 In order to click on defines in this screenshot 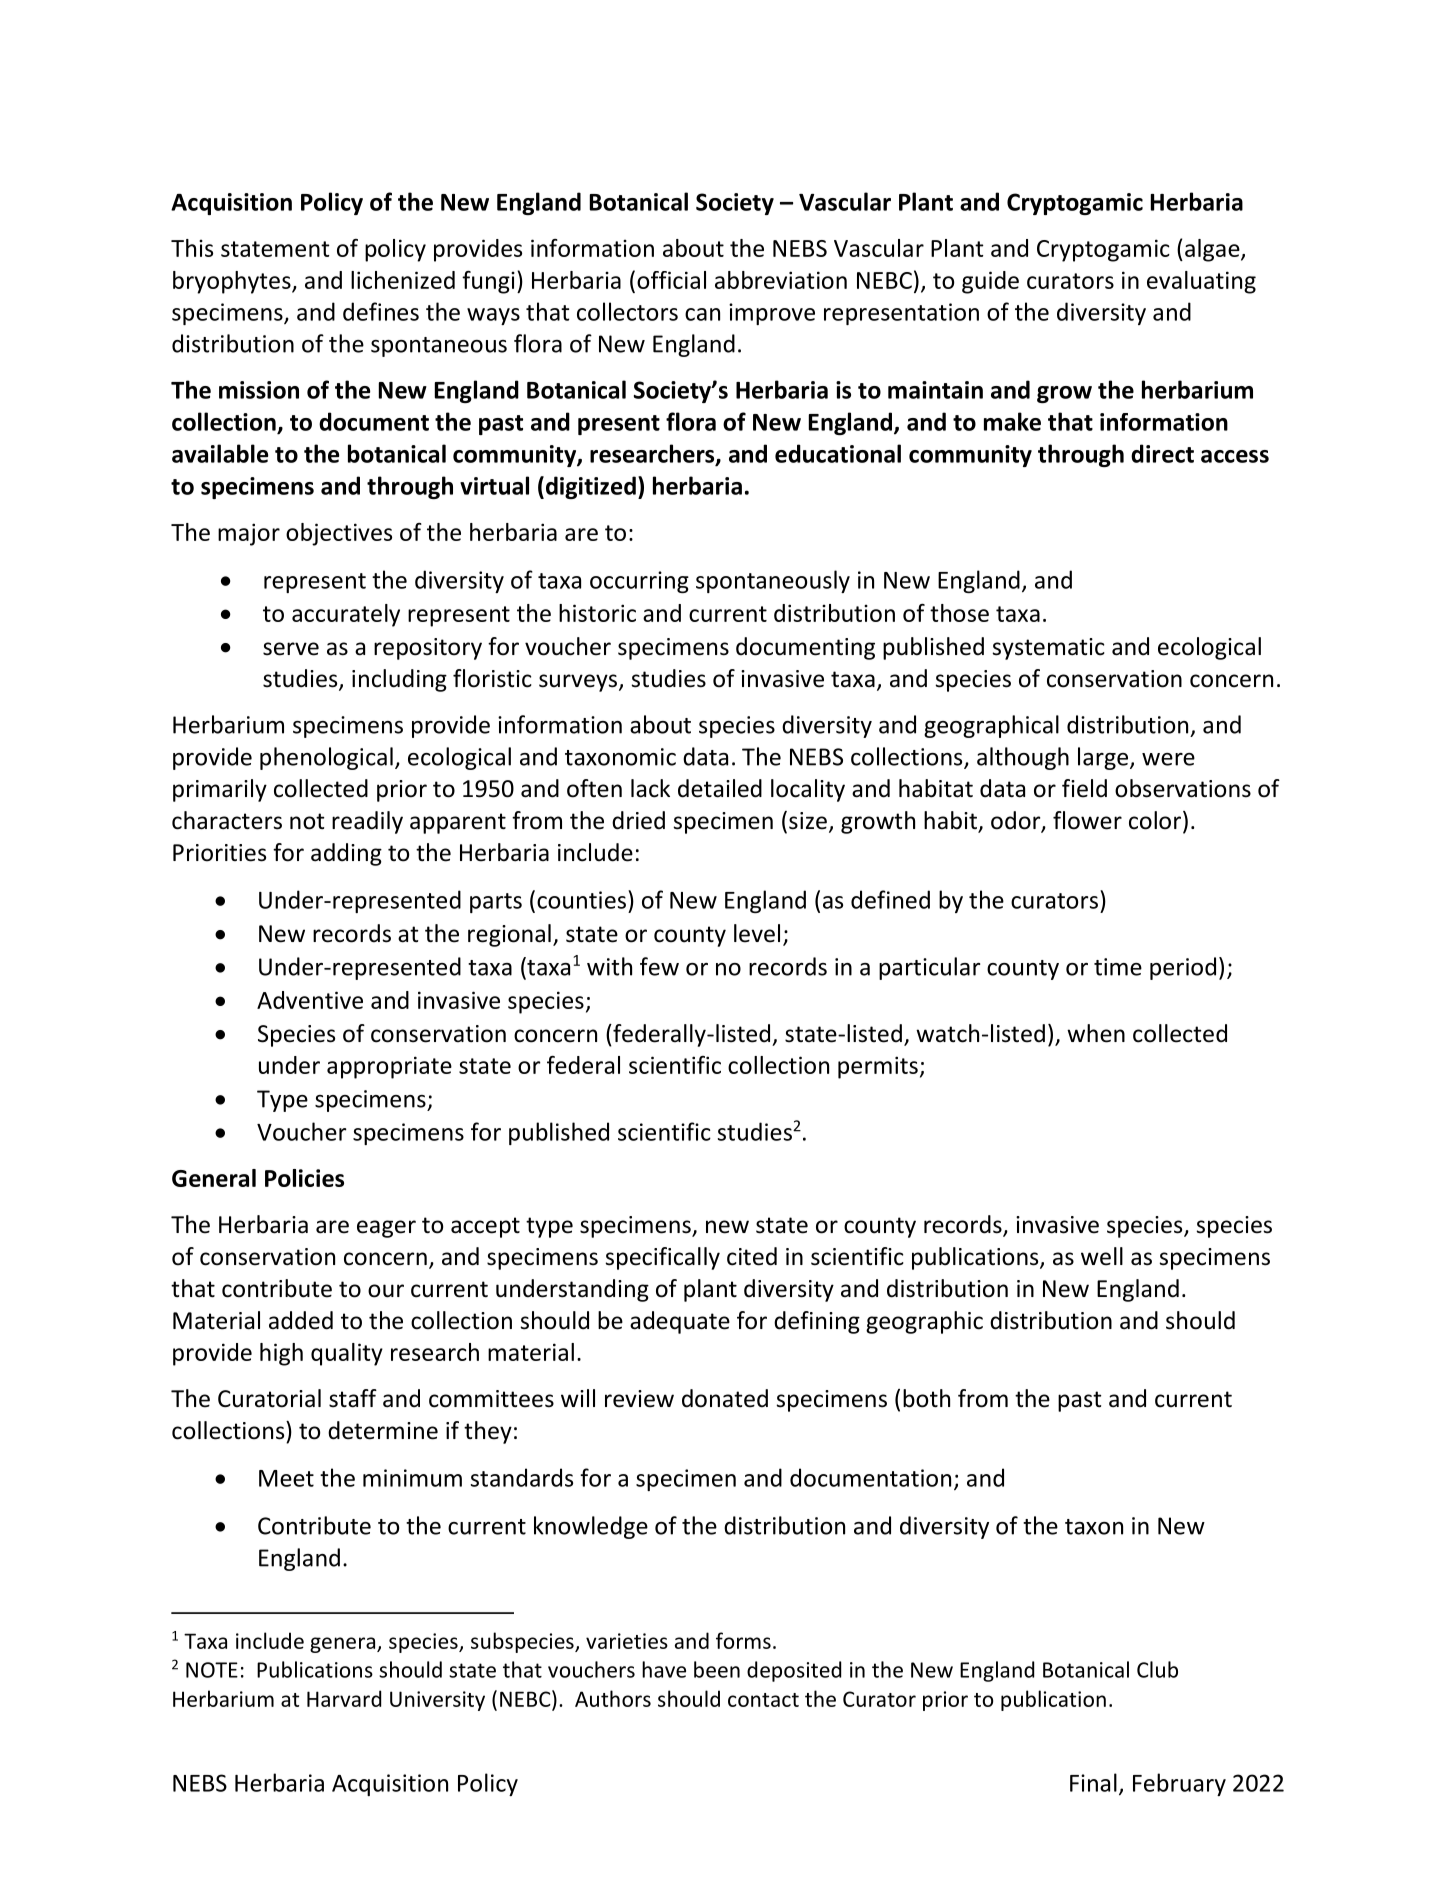, I will do `click(381, 311)`.
